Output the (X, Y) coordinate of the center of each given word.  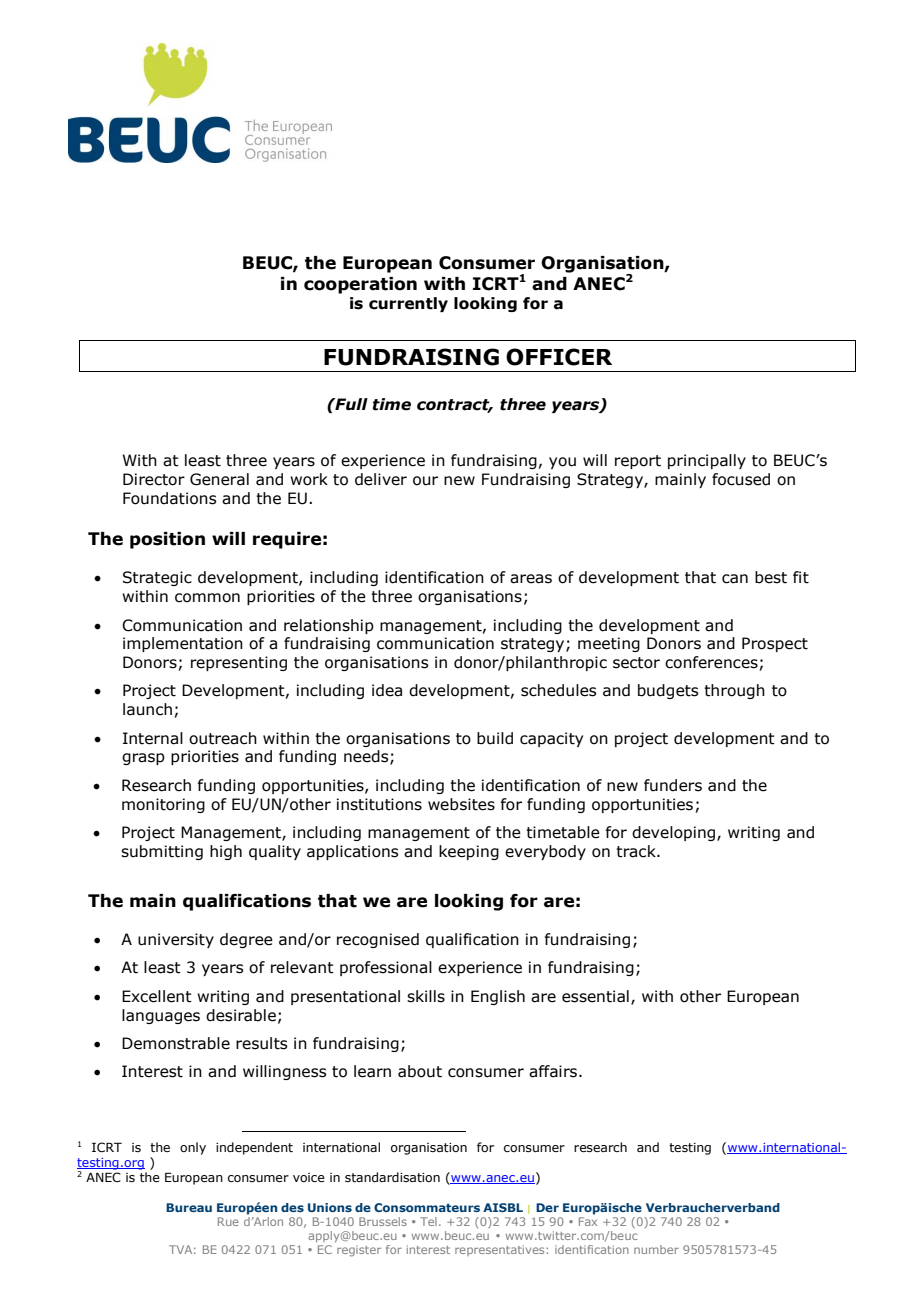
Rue (228, 1221)
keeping (469, 852)
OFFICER (559, 357)
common (207, 598)
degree (246, 940)
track (637, 851)
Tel (428, 1221)
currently (408, 304)
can (735, 579)
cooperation (360, 285)
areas (531, 579)
